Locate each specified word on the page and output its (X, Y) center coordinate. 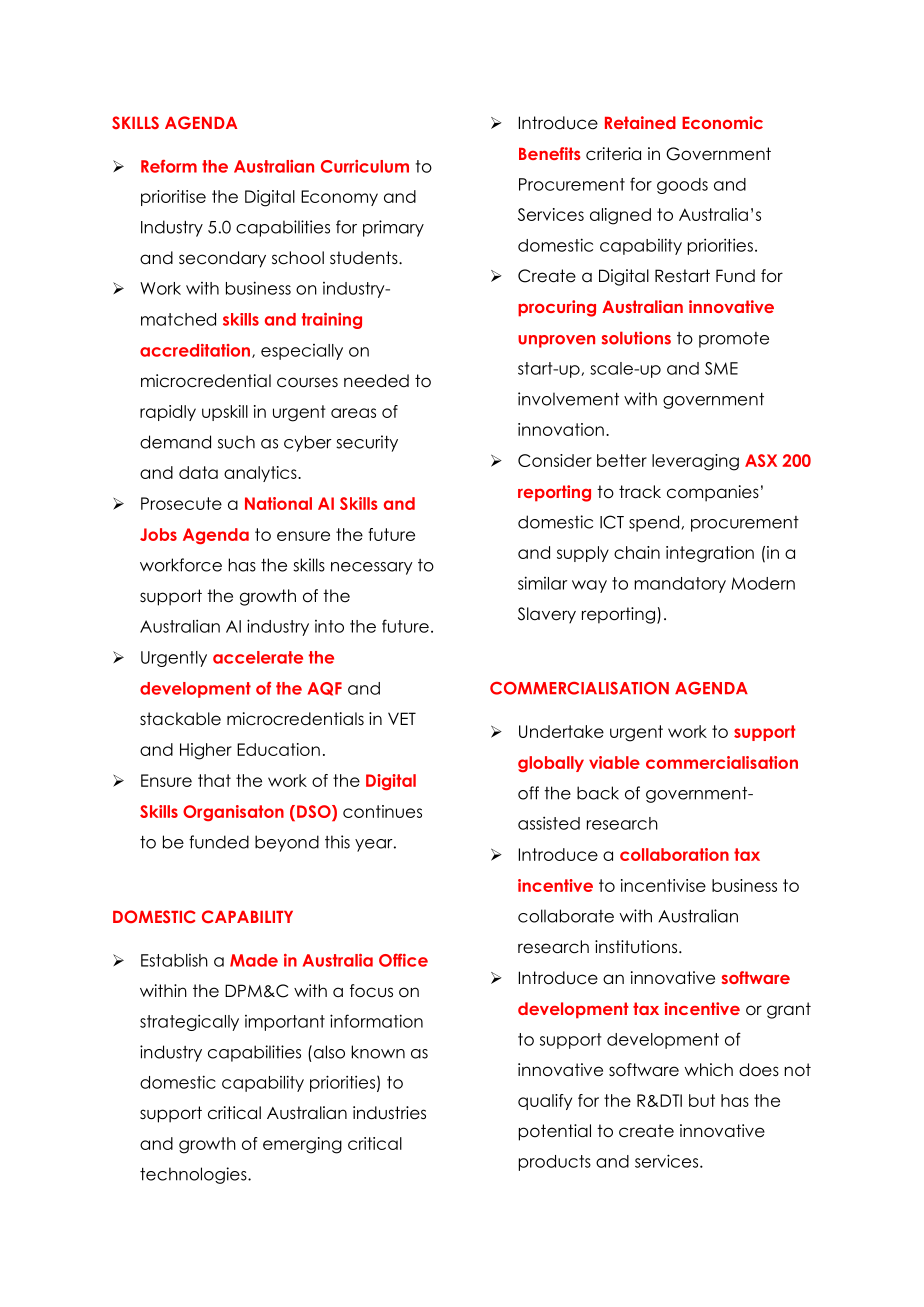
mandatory (680, 585)
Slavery (547, 615)
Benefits (550, 153)
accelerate (258, 657)
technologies (194, 1175)
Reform (169, 166)
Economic (722, 122)
